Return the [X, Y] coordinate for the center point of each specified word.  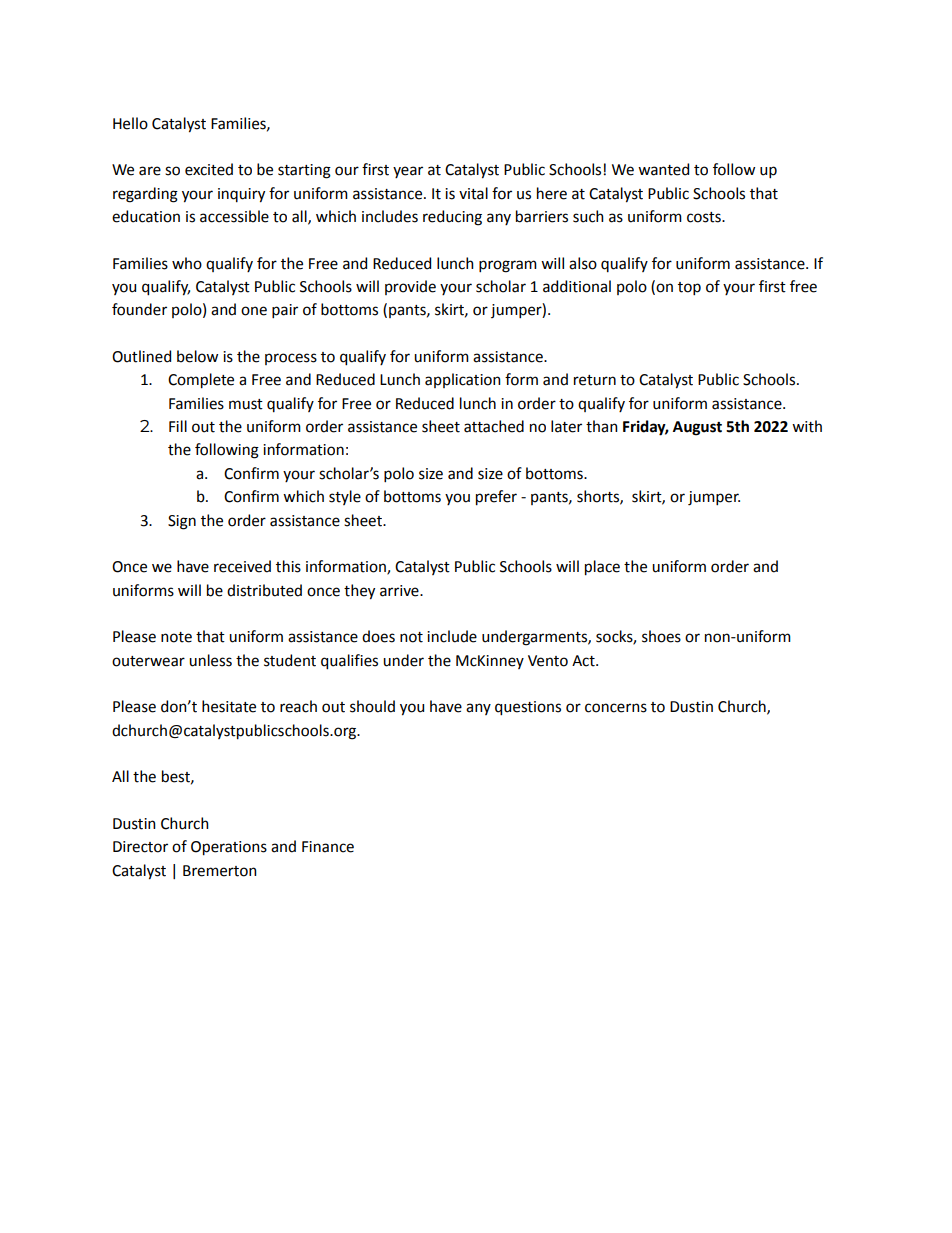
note [176, 637]
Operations [229, 848]
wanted [663, 169]
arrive [400, 591]
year [408, 172]
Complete [201, 381]
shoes [661, 636]
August [697, 428]
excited [209, 169]
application [463, 380]
